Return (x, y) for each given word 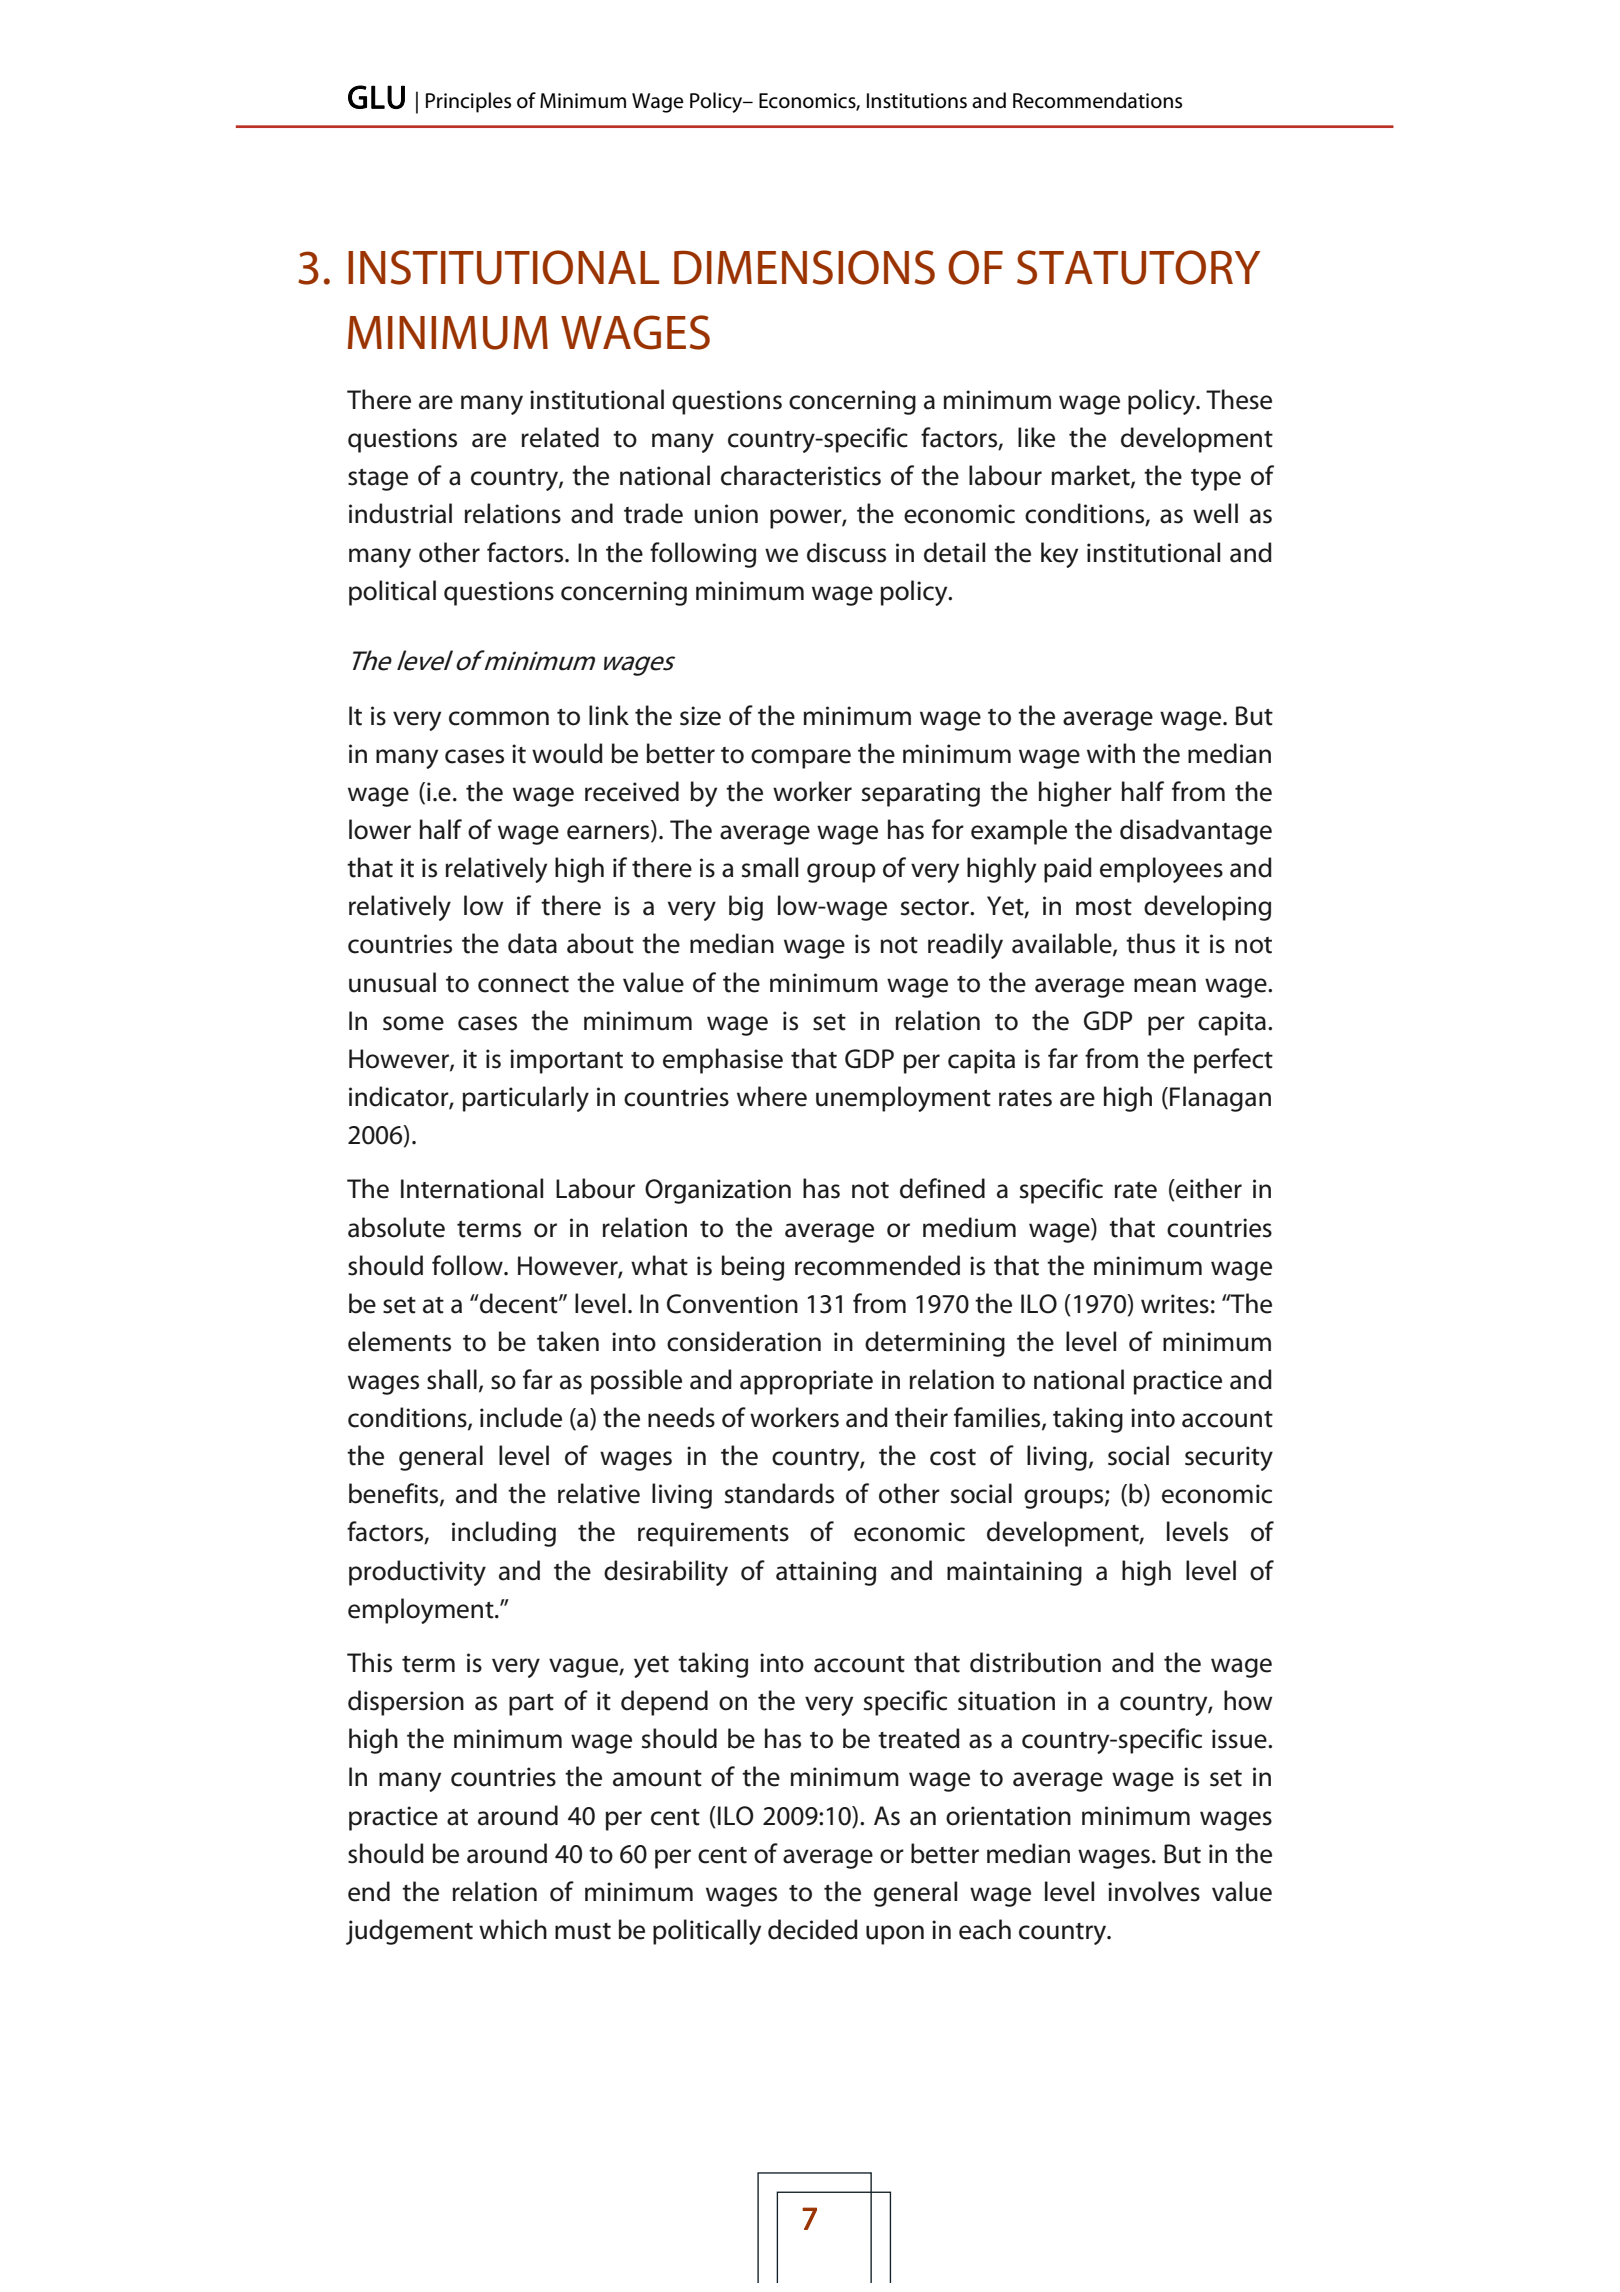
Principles (468, 102)
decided (813, 1929)
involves (1154, 1891)
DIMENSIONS (804, 267)
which (513, 1929)
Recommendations (1097, 100)
